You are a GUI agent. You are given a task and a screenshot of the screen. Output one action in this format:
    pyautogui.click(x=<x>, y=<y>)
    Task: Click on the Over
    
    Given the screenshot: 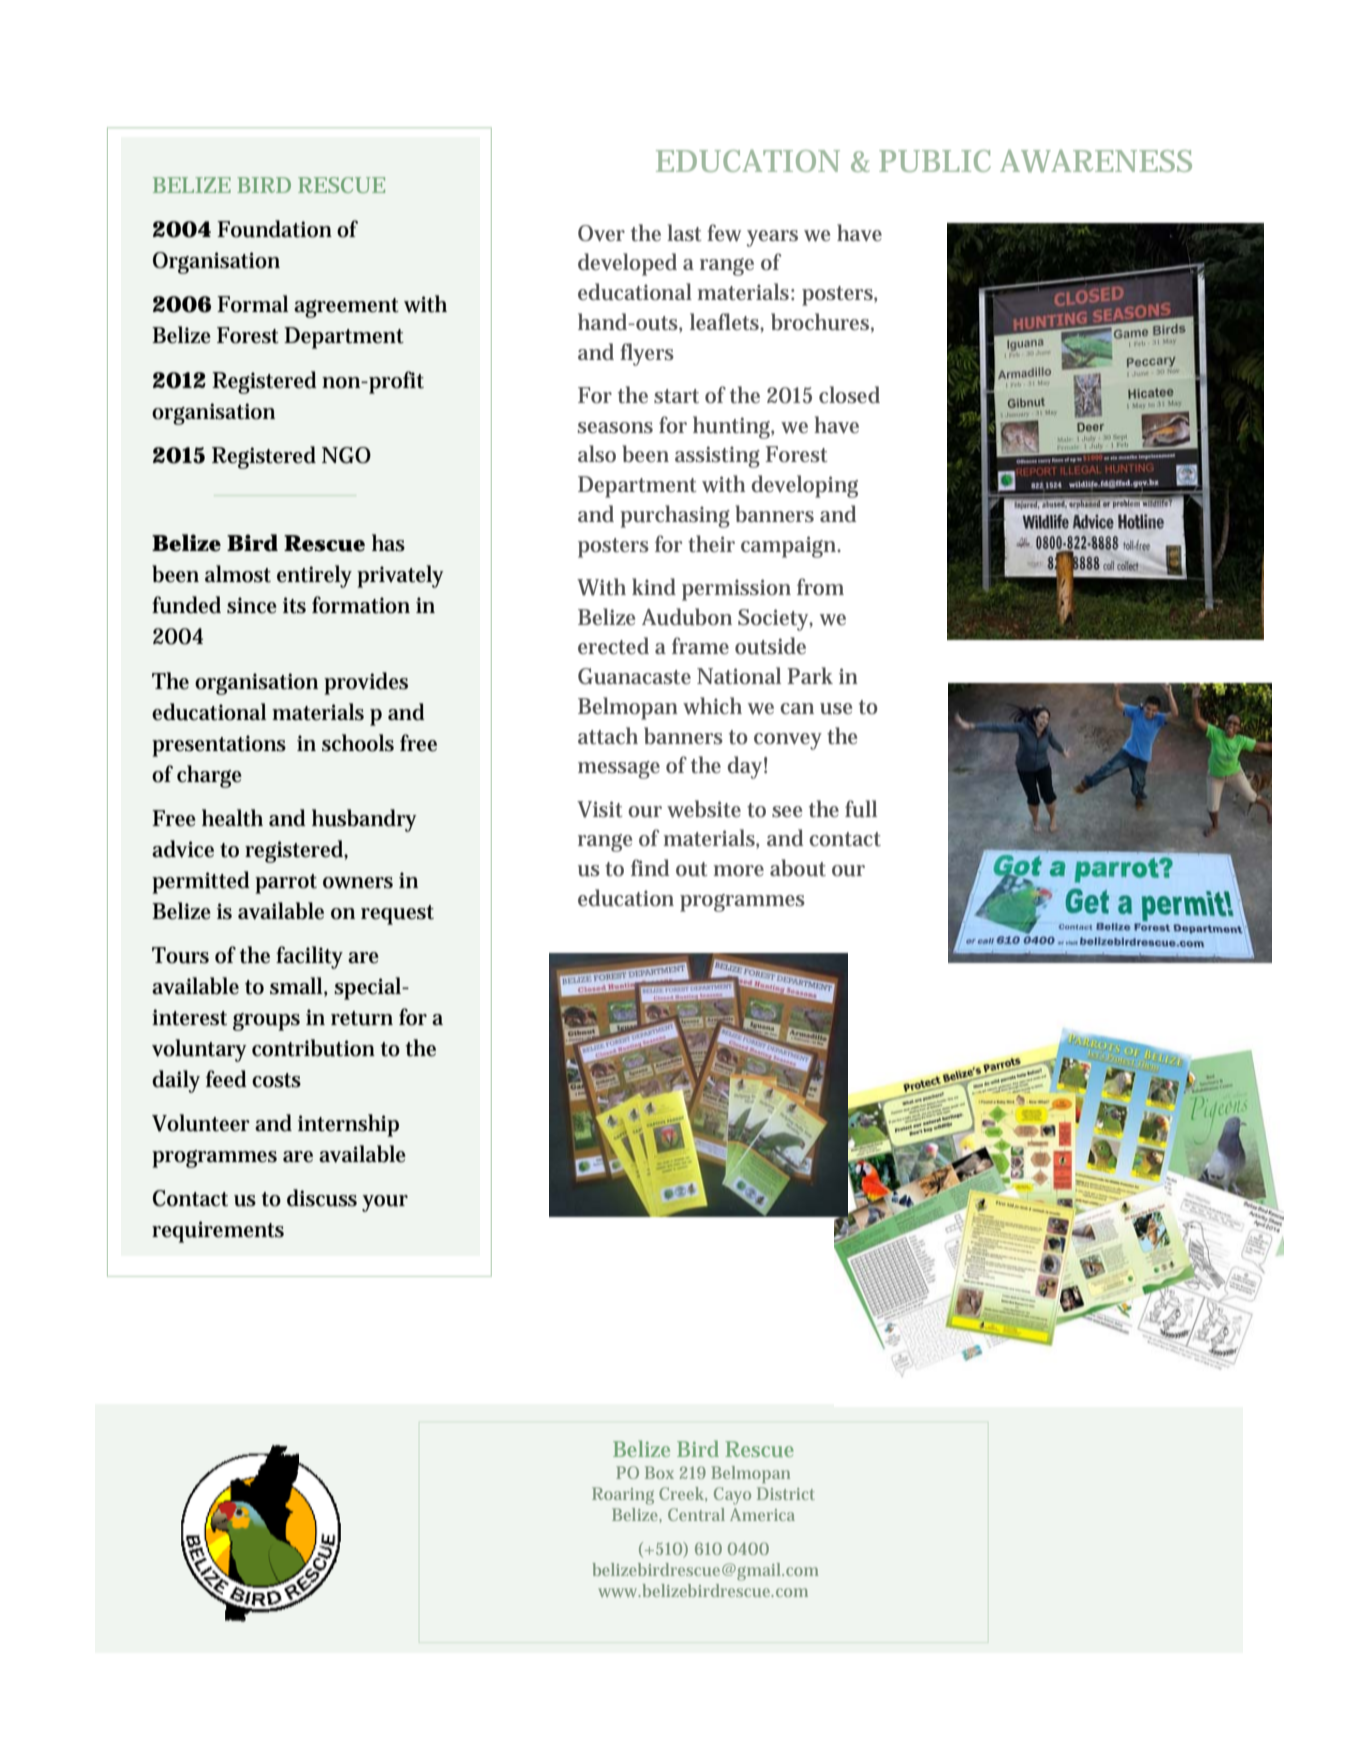 What is the action you would take?
    pyautogui.click(x=601, y=233)
